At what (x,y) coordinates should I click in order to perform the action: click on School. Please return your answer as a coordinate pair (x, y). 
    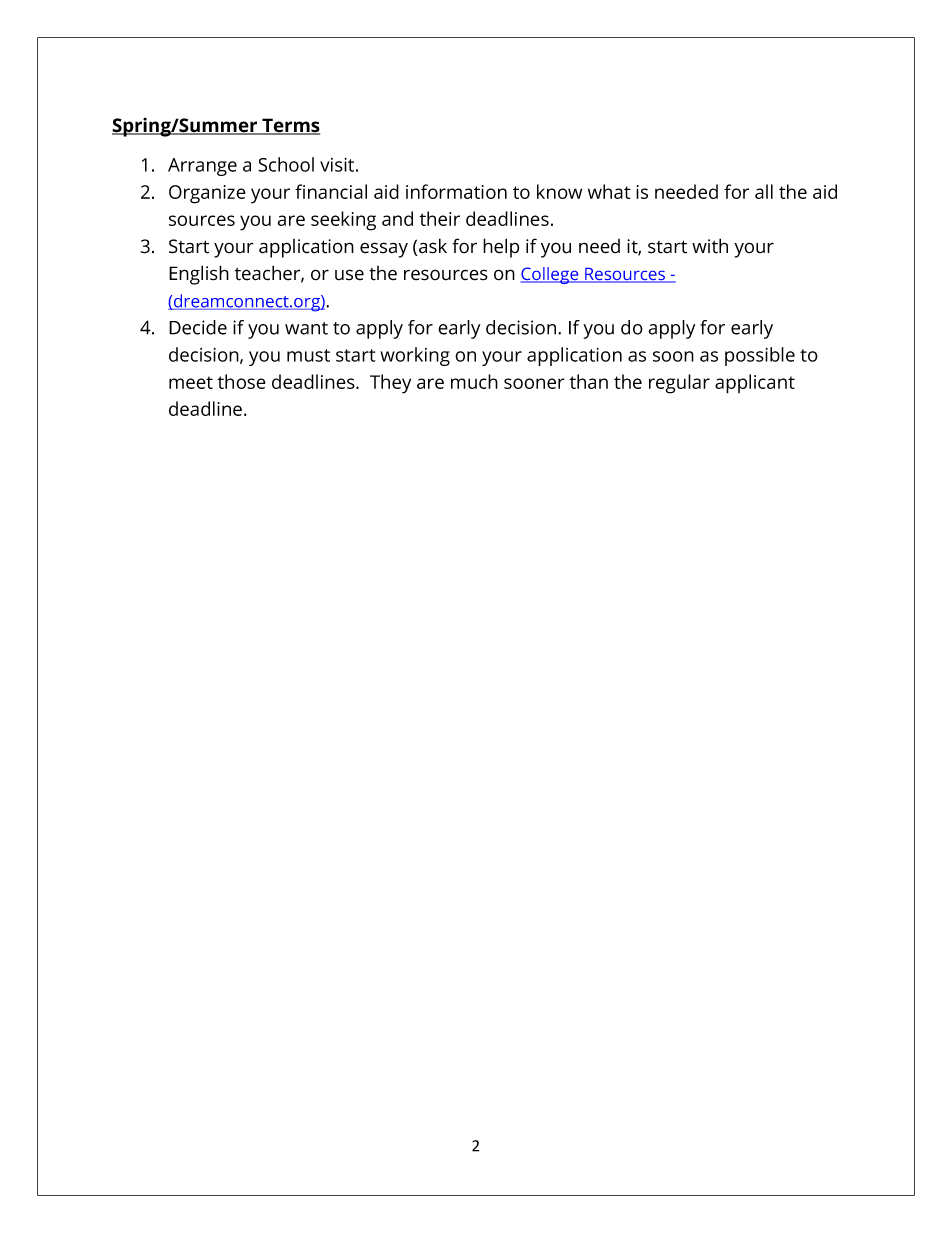
    Looking at the image, I should click on (286, 164).
